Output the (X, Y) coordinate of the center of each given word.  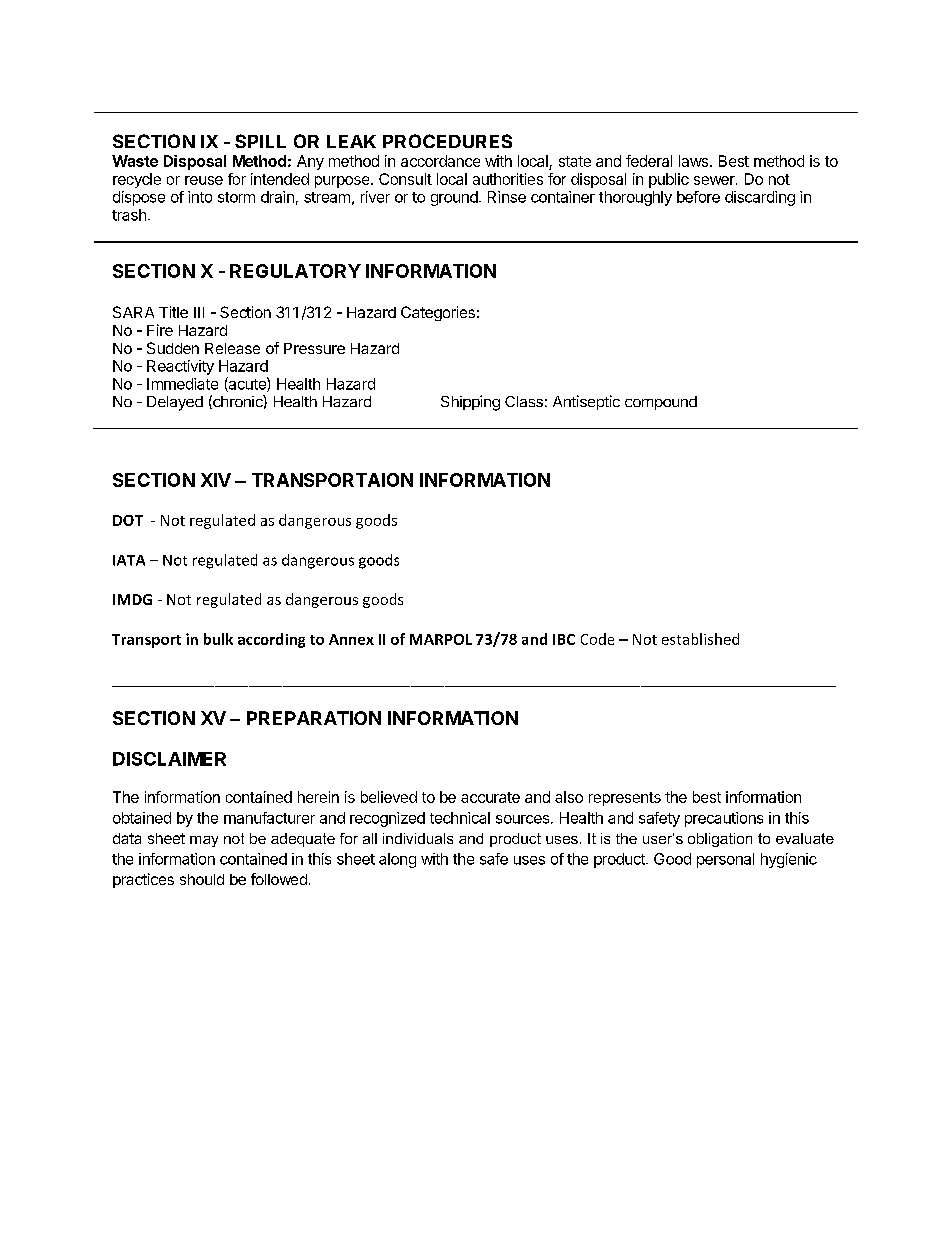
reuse (204, 180)
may (204, 841)
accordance (440, 161)
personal (725, 860)
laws (695, 161)
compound (661, 403)
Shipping (470, 403)
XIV (216, 480)
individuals (418, 838)
